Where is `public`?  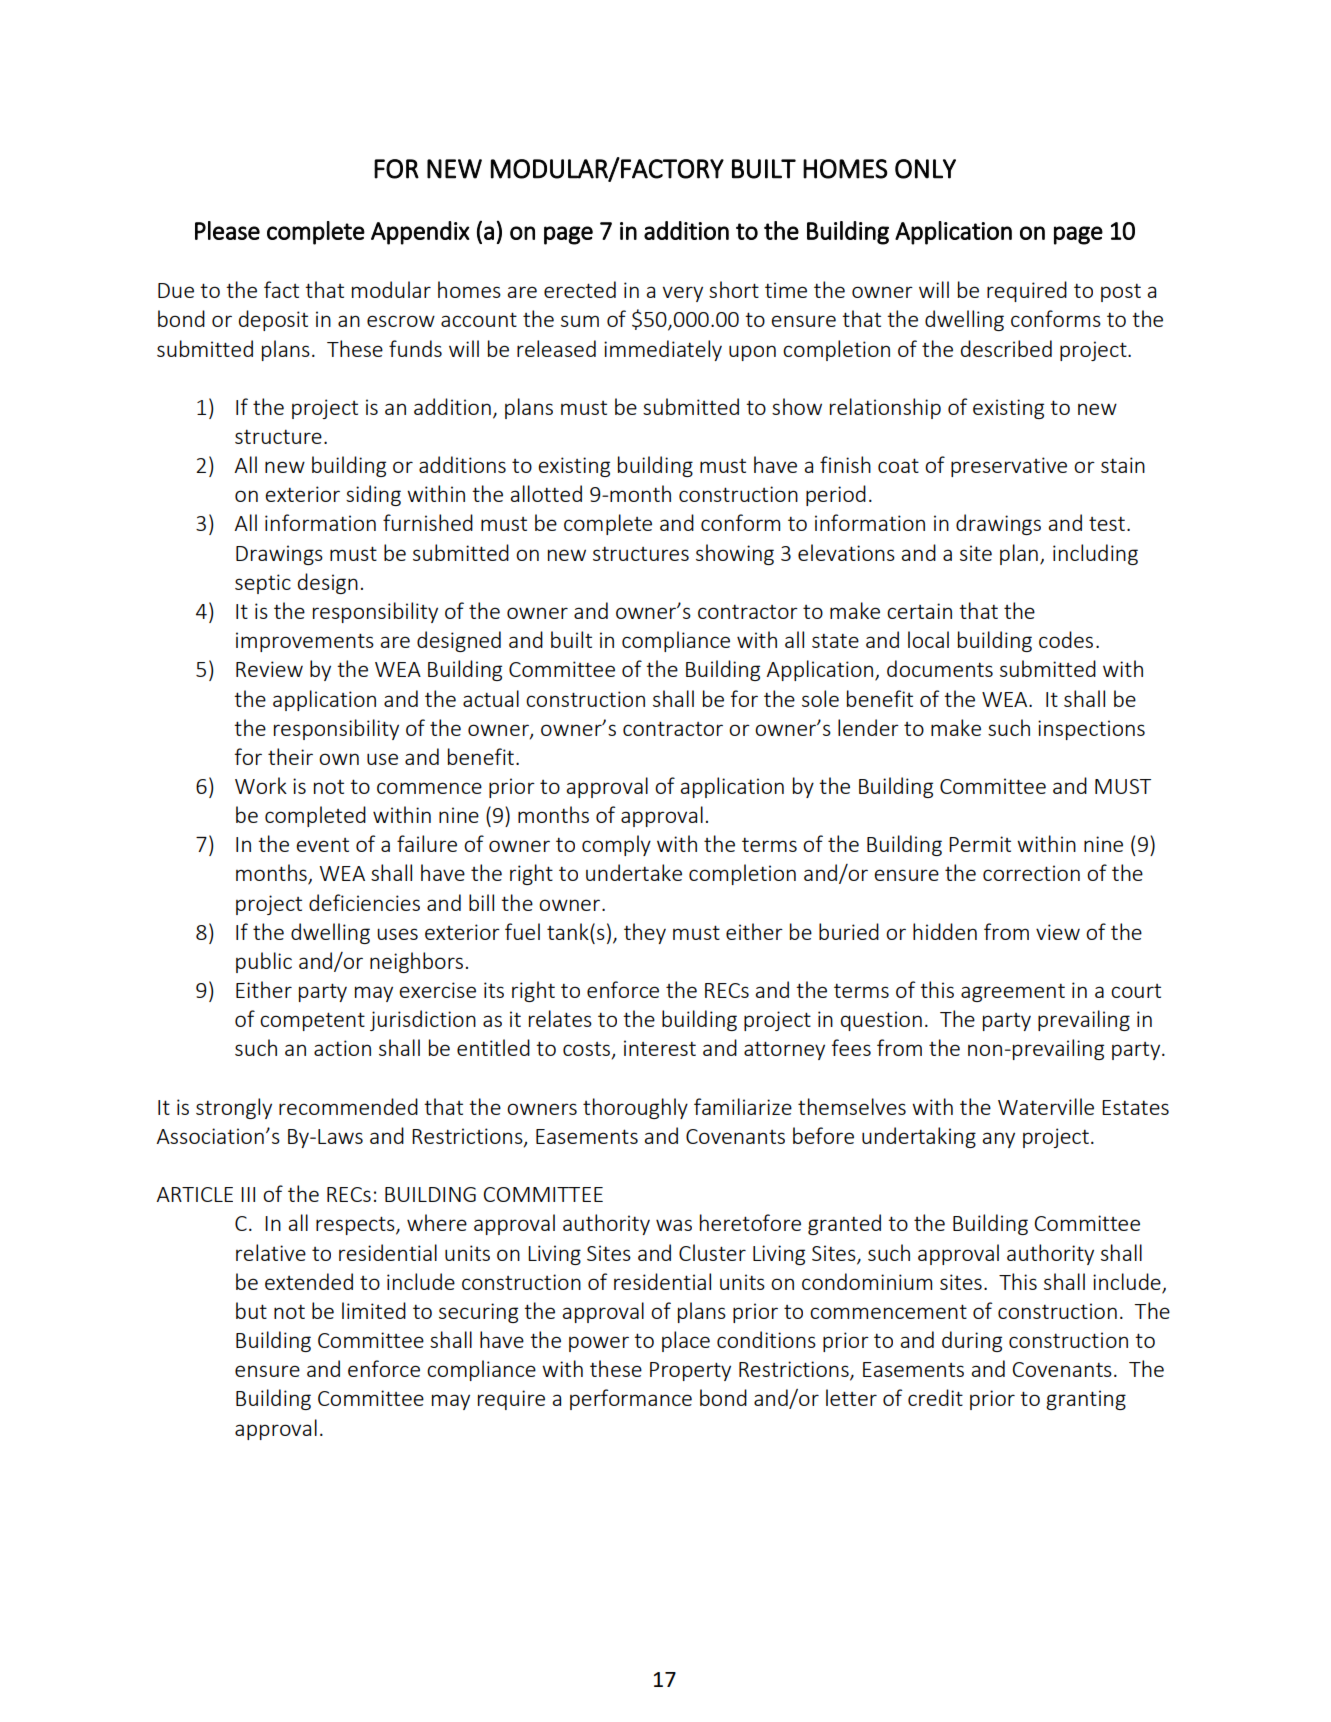 public is located at coordinates (264, 962).
